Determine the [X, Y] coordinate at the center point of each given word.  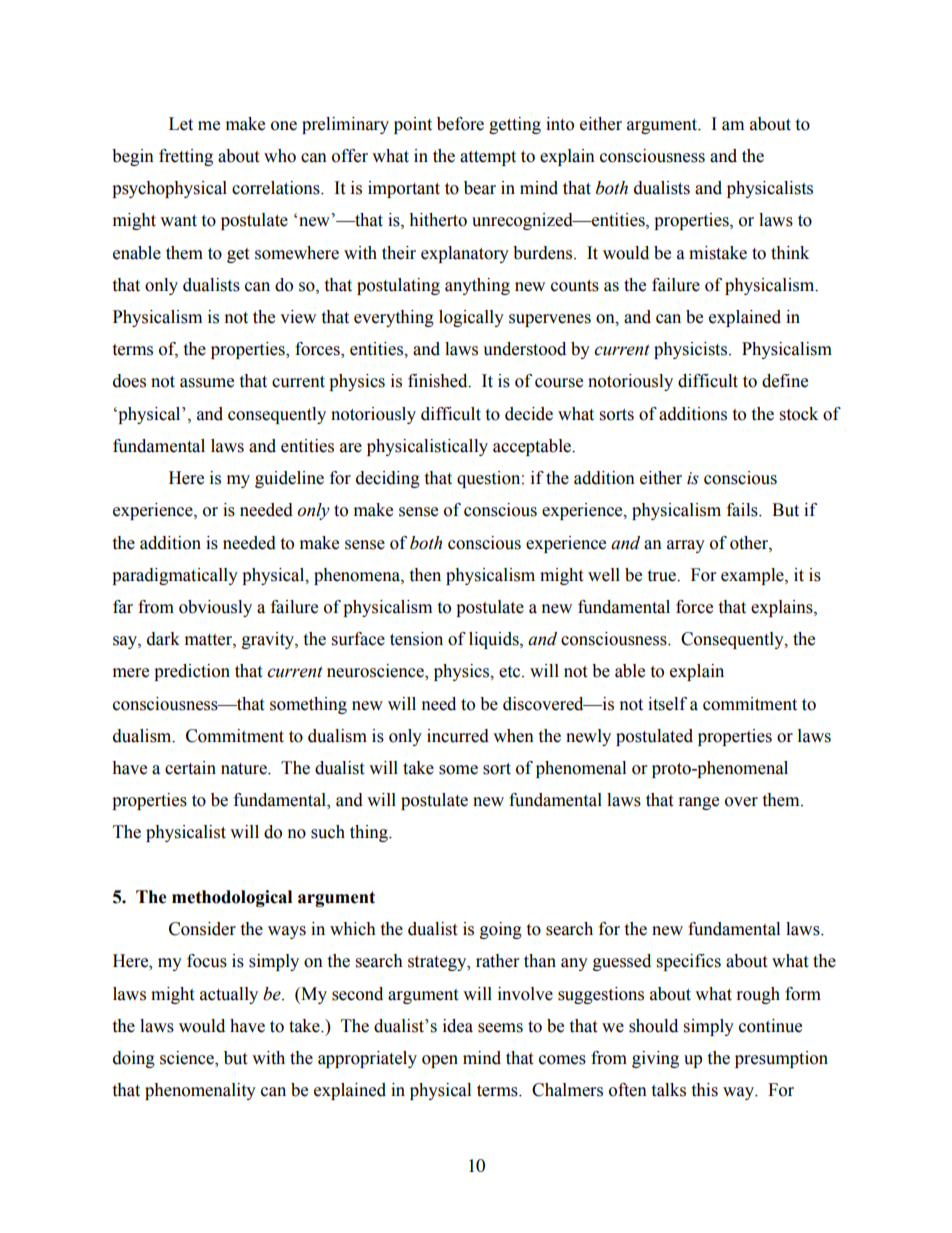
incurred [458, 736]
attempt [488, 158]
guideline [289, 479]
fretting [186, 157]
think [790, 253]
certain [190, 768]
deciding [388, 479]
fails [743, 510]
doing [134, 1059]
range [699, 803]
